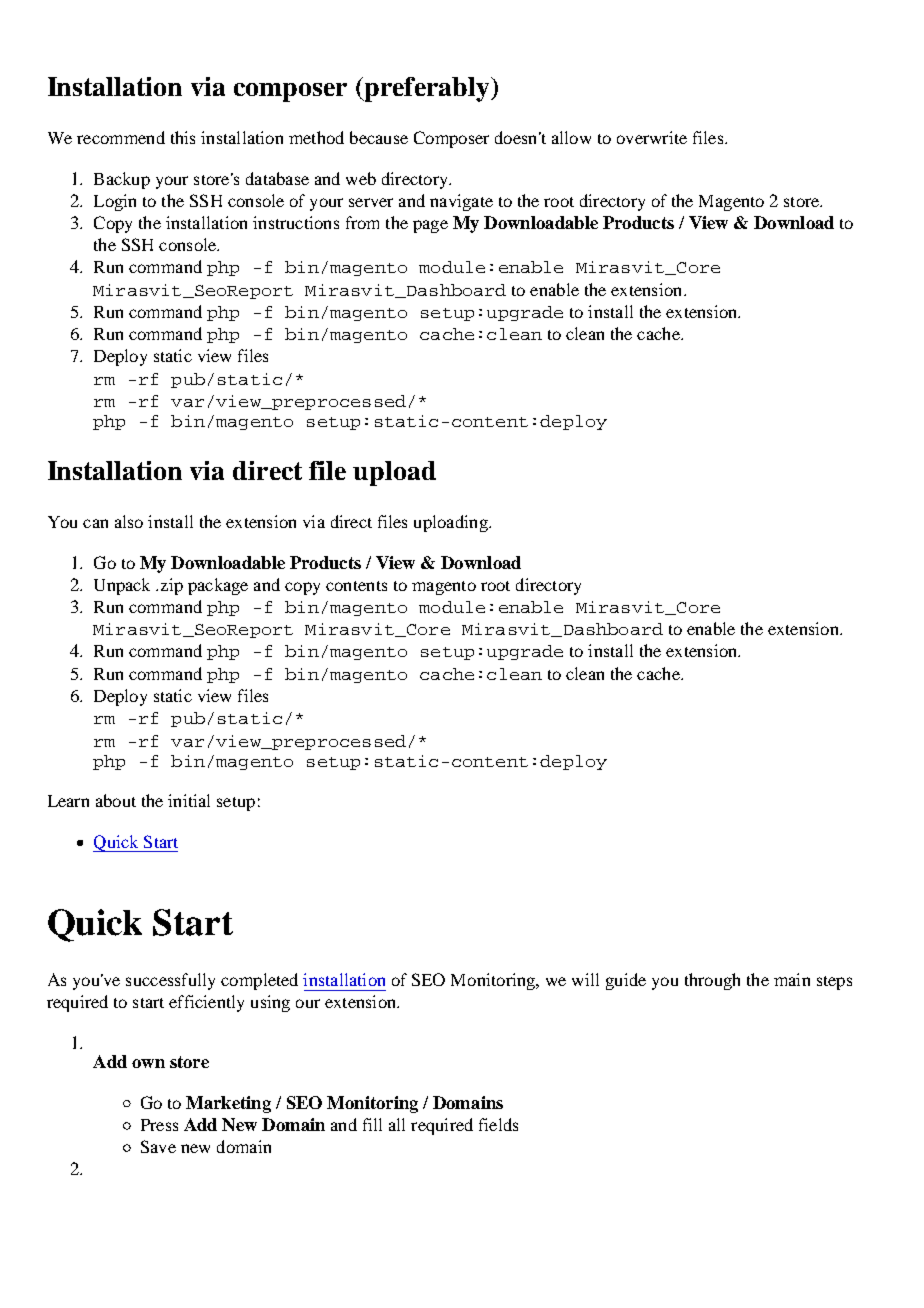 The height and width of the page is (1308, 924). Describe the element at coordinates (585, 979) in the page. I see `will` at that location.
